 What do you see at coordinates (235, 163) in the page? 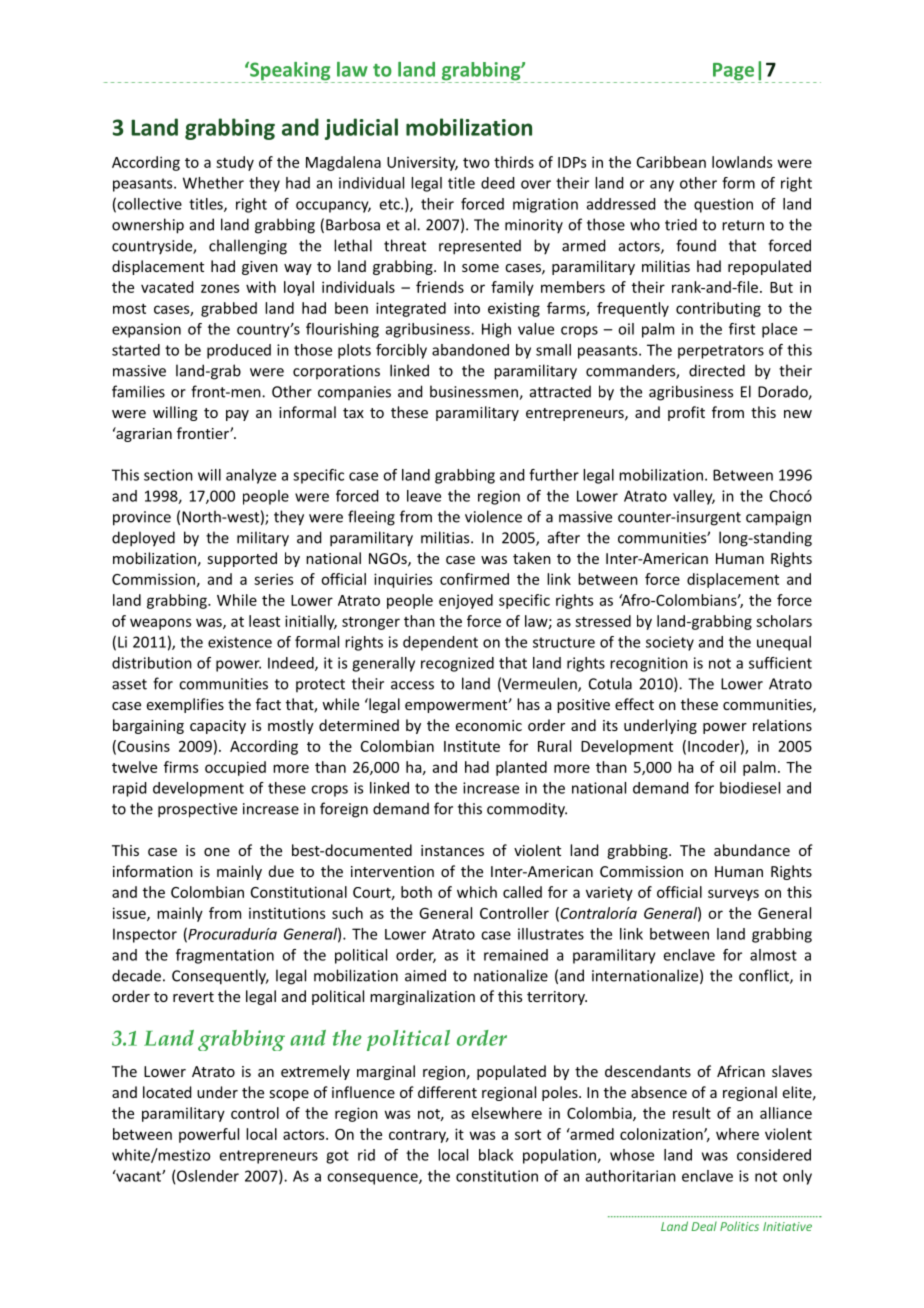
I see `study` at bounding box center [235, 163].
